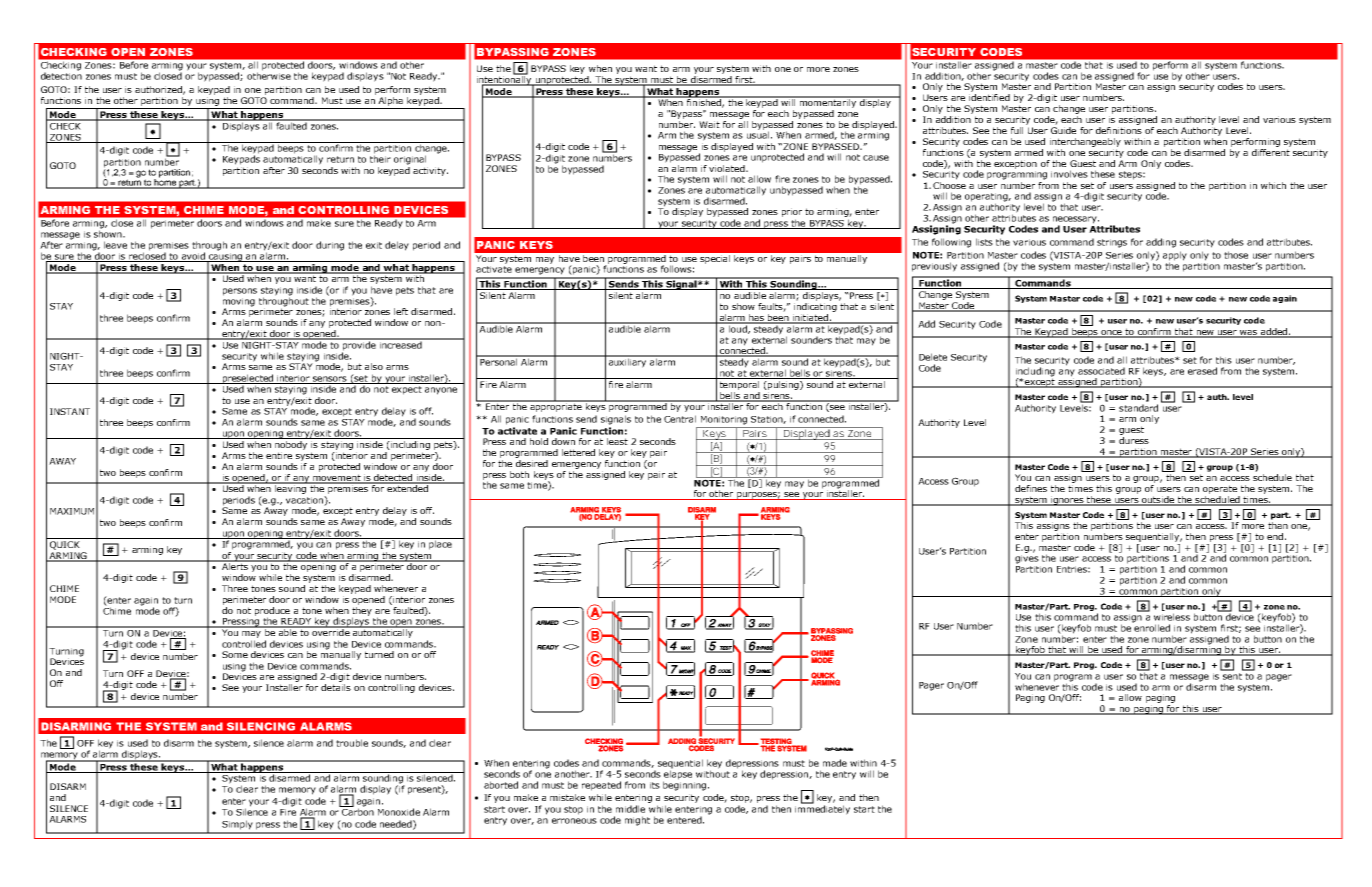  I want to click on definitions, so click(1119, 130).
